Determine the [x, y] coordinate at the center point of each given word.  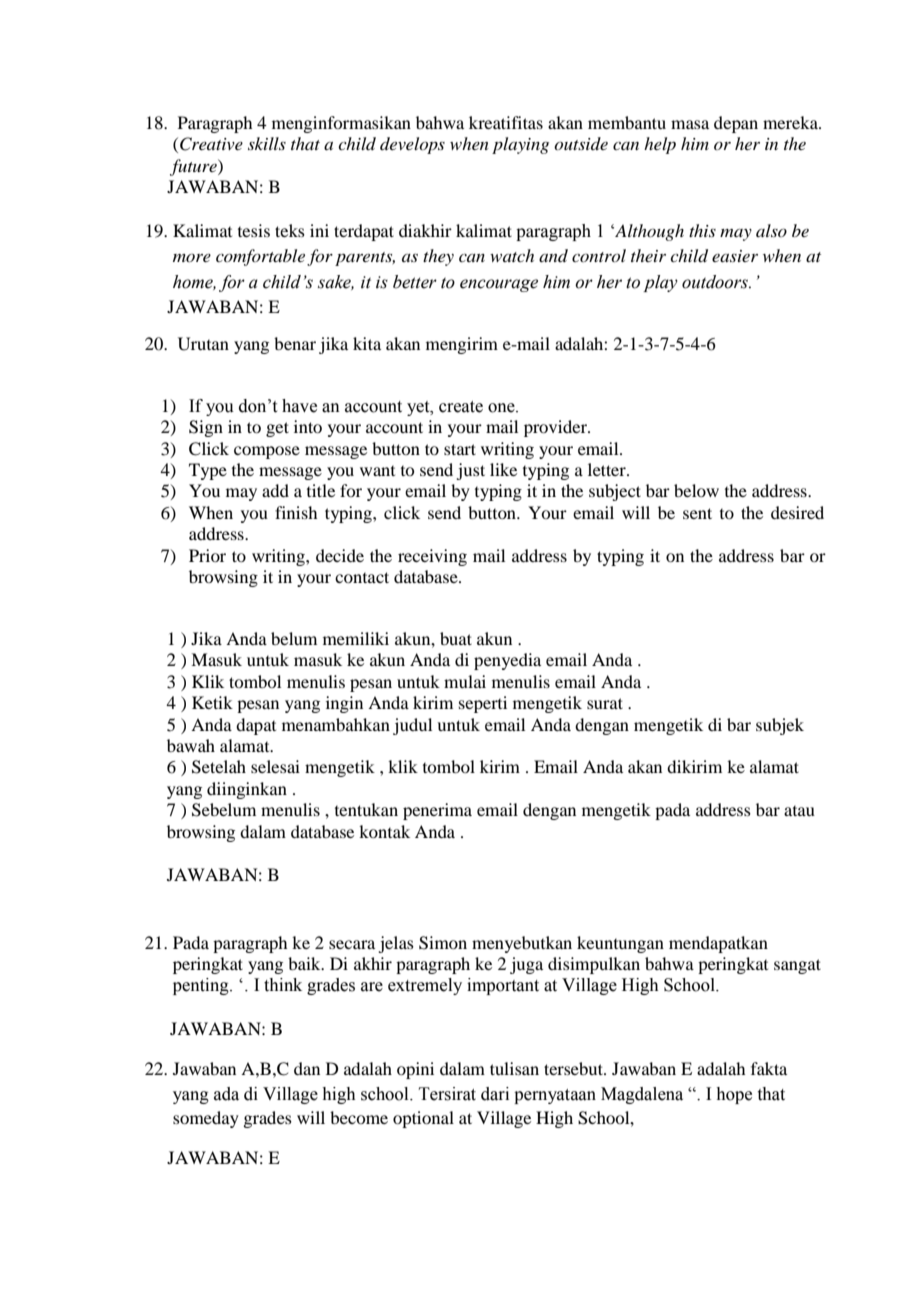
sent [697, 513]
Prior [207, 555]
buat [456, 638]
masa [690, 124]
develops [412, 145]
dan [307, 1068]
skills [267, 143]
